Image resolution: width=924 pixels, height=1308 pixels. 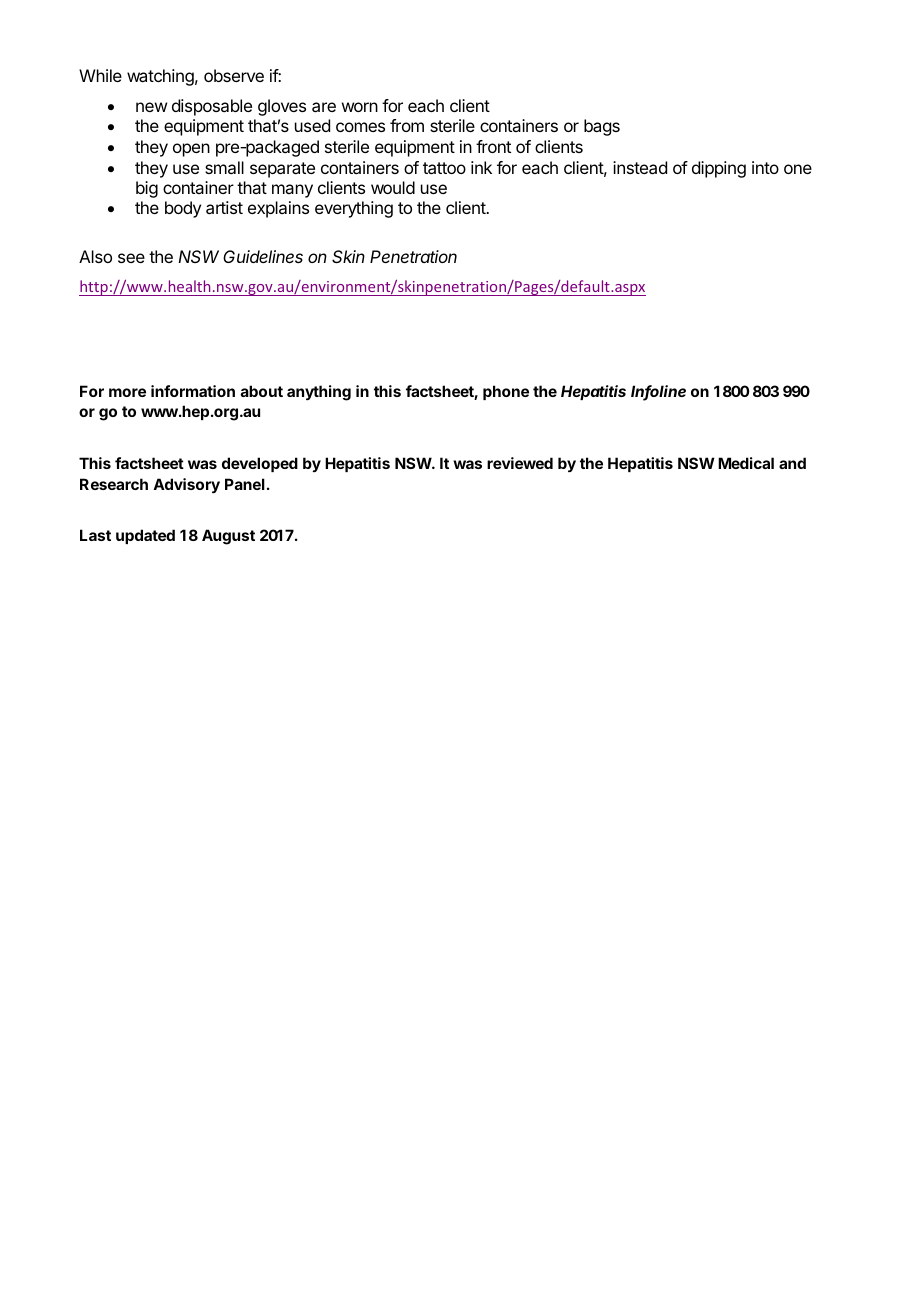 What do you see at coordinates (520, 463) in the image?
I see `reviewed` at bounding box center [520, 463].
